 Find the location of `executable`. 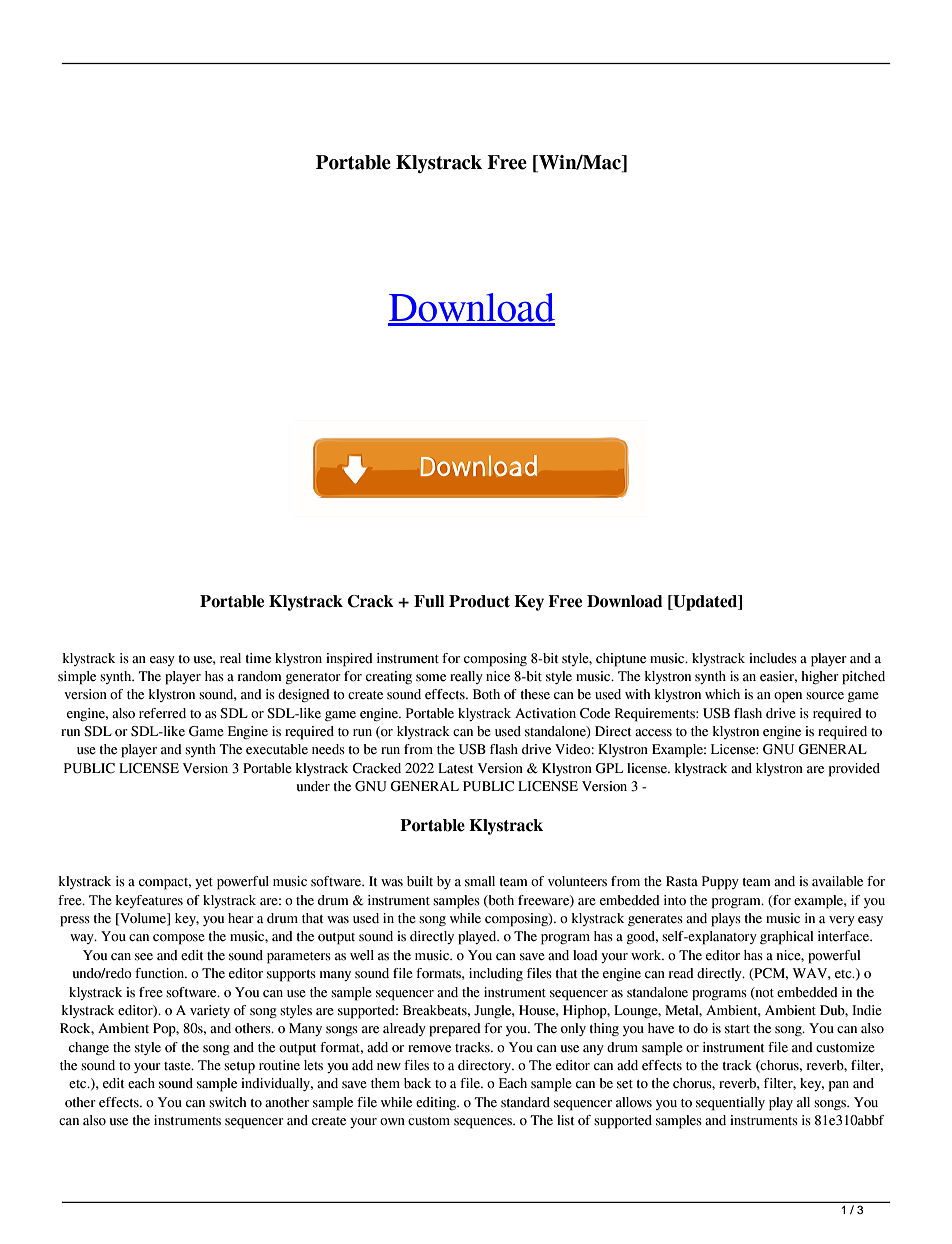

executable is located at coordinates (277, 749).
